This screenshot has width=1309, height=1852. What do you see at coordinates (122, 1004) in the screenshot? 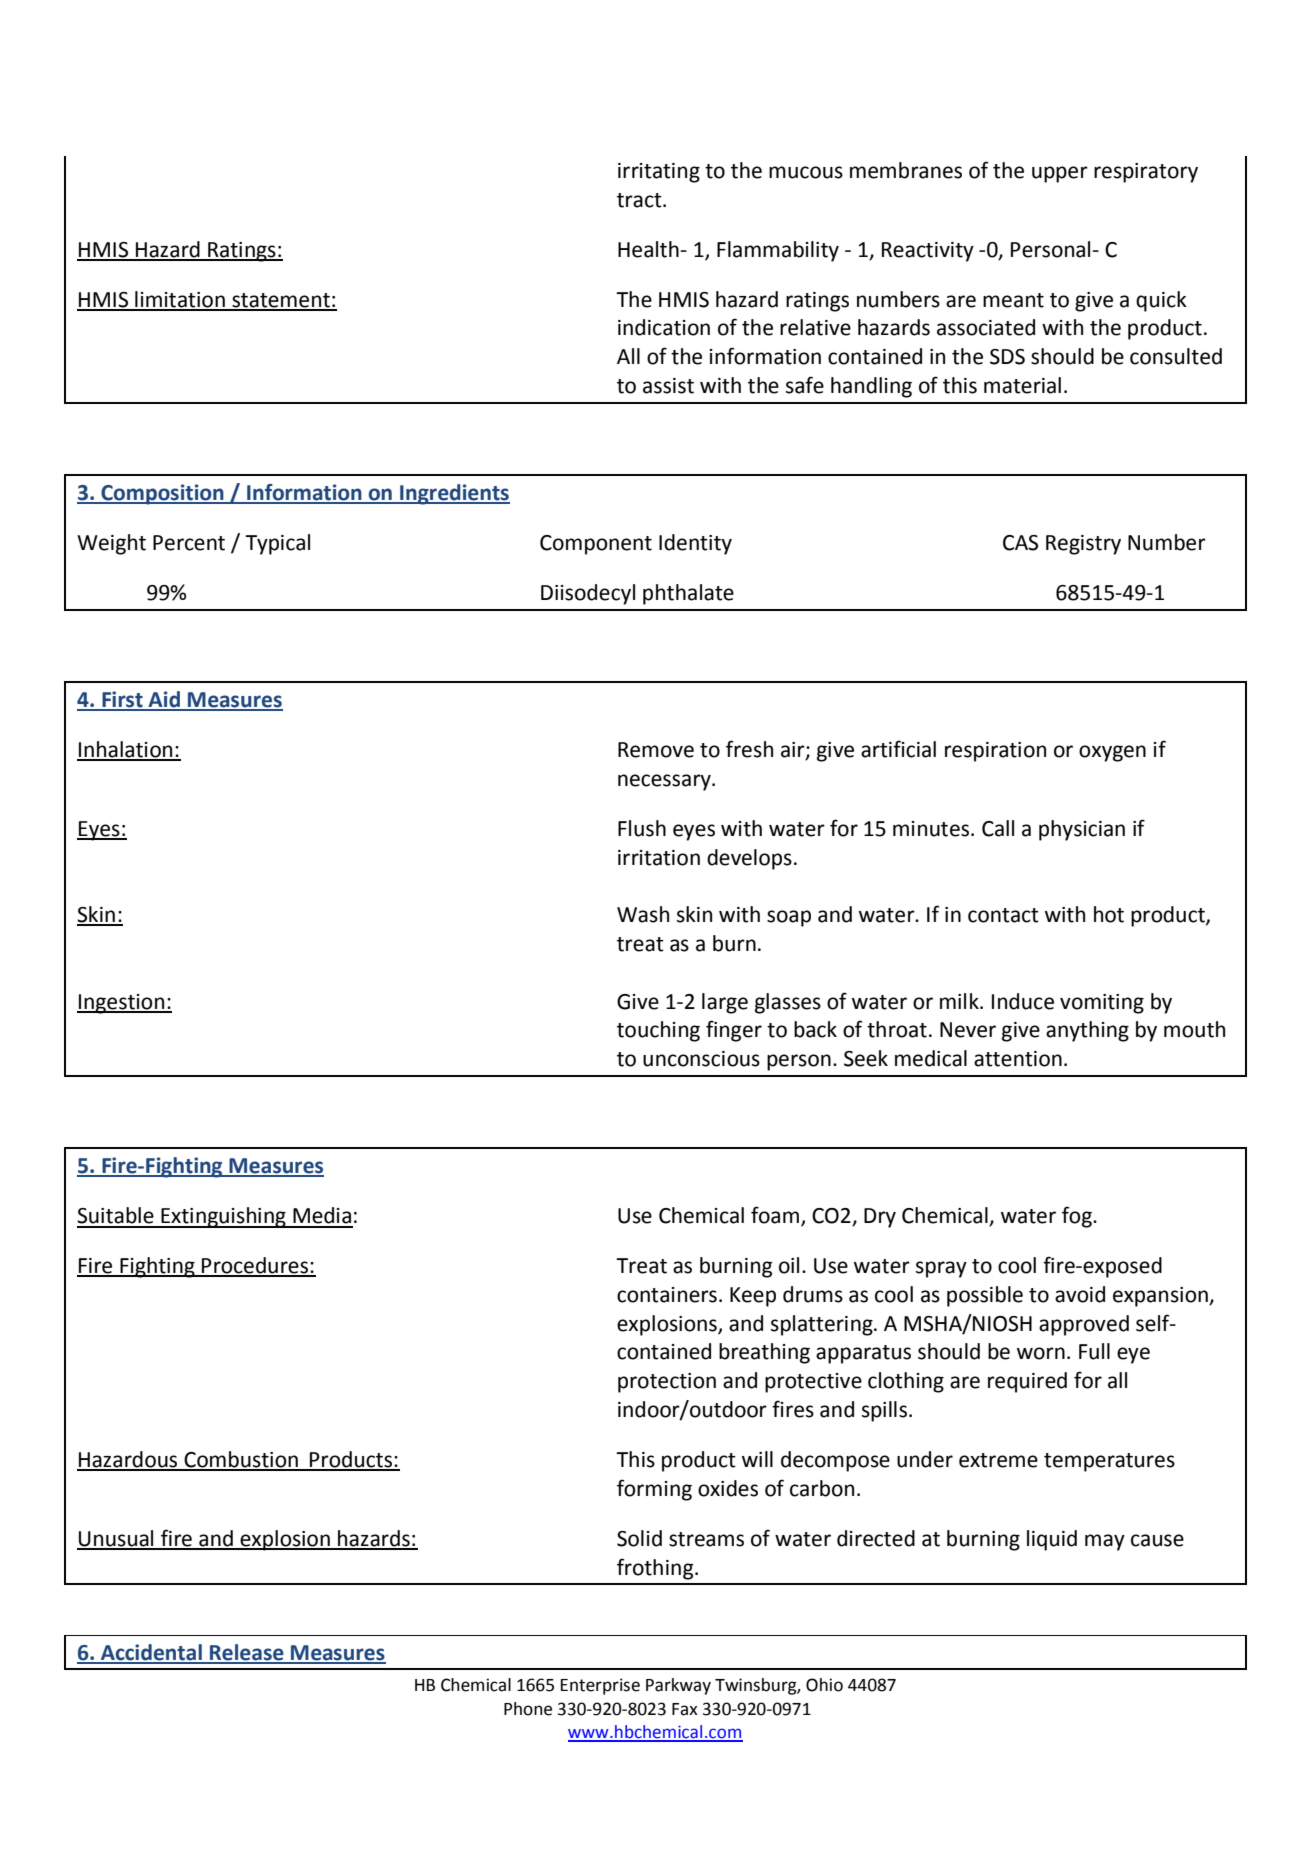
I see `Ingestion` at bounding box center [122, 1004].
